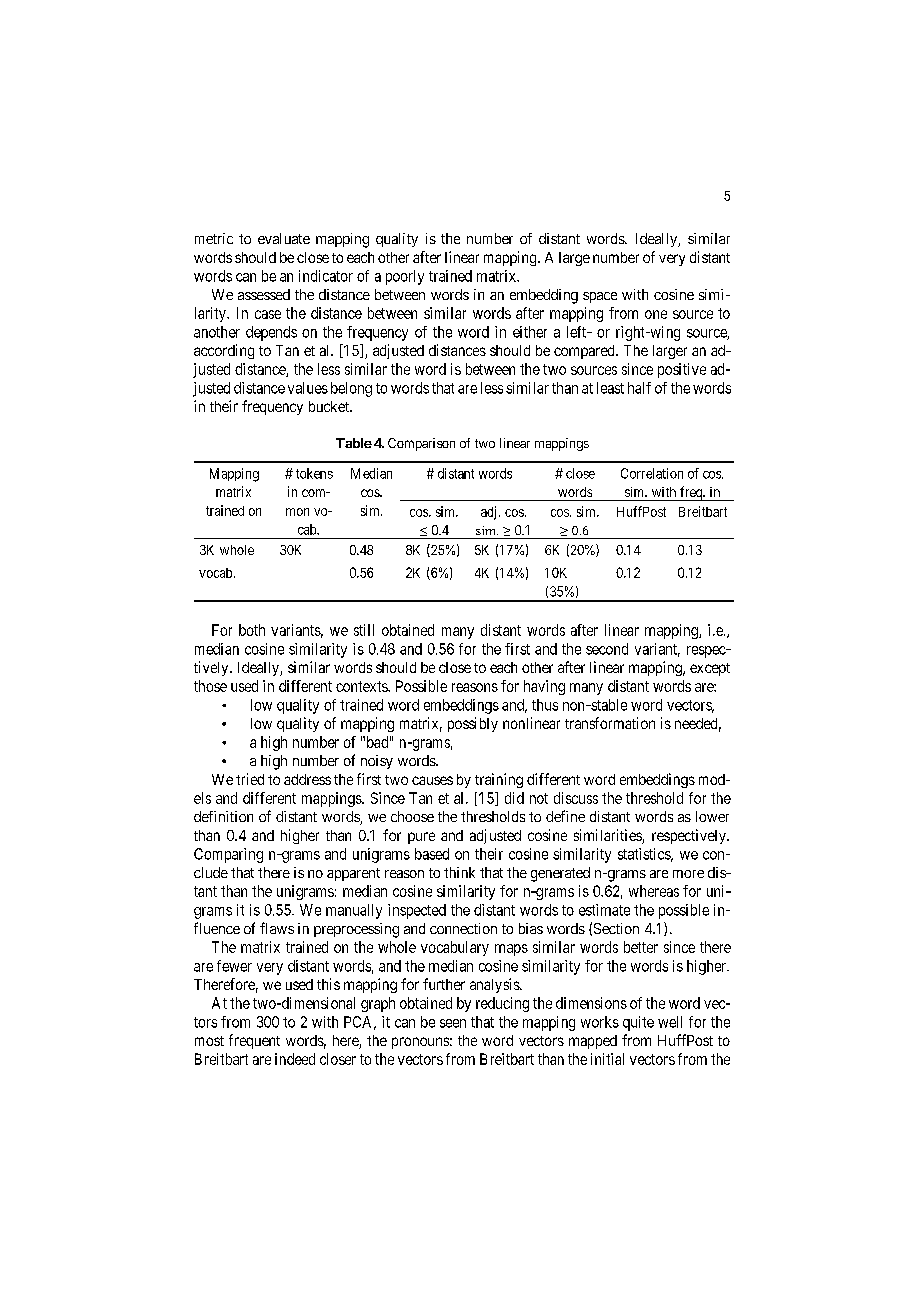 The width and height of the screenshot is (924, 1308). What do you see at coordinates (656, 314) in the screenshot?
I see `one` at bounding box center [656, 314].
